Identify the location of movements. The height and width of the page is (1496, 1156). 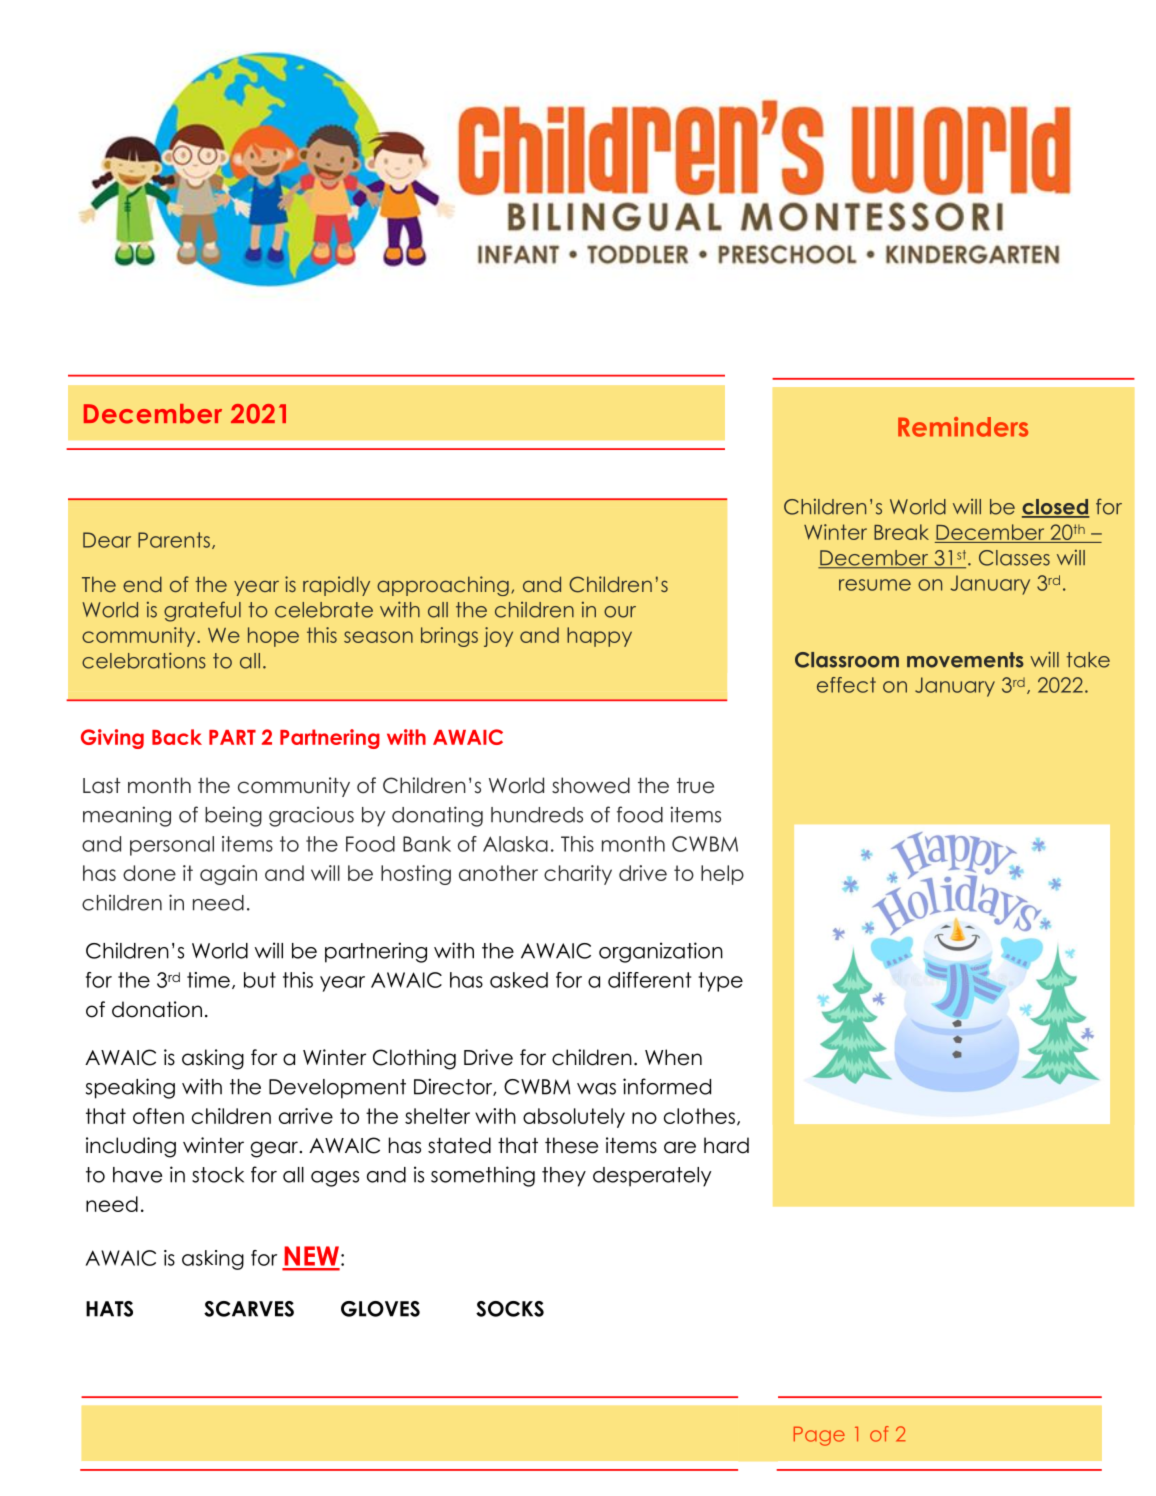
(965, 660).
